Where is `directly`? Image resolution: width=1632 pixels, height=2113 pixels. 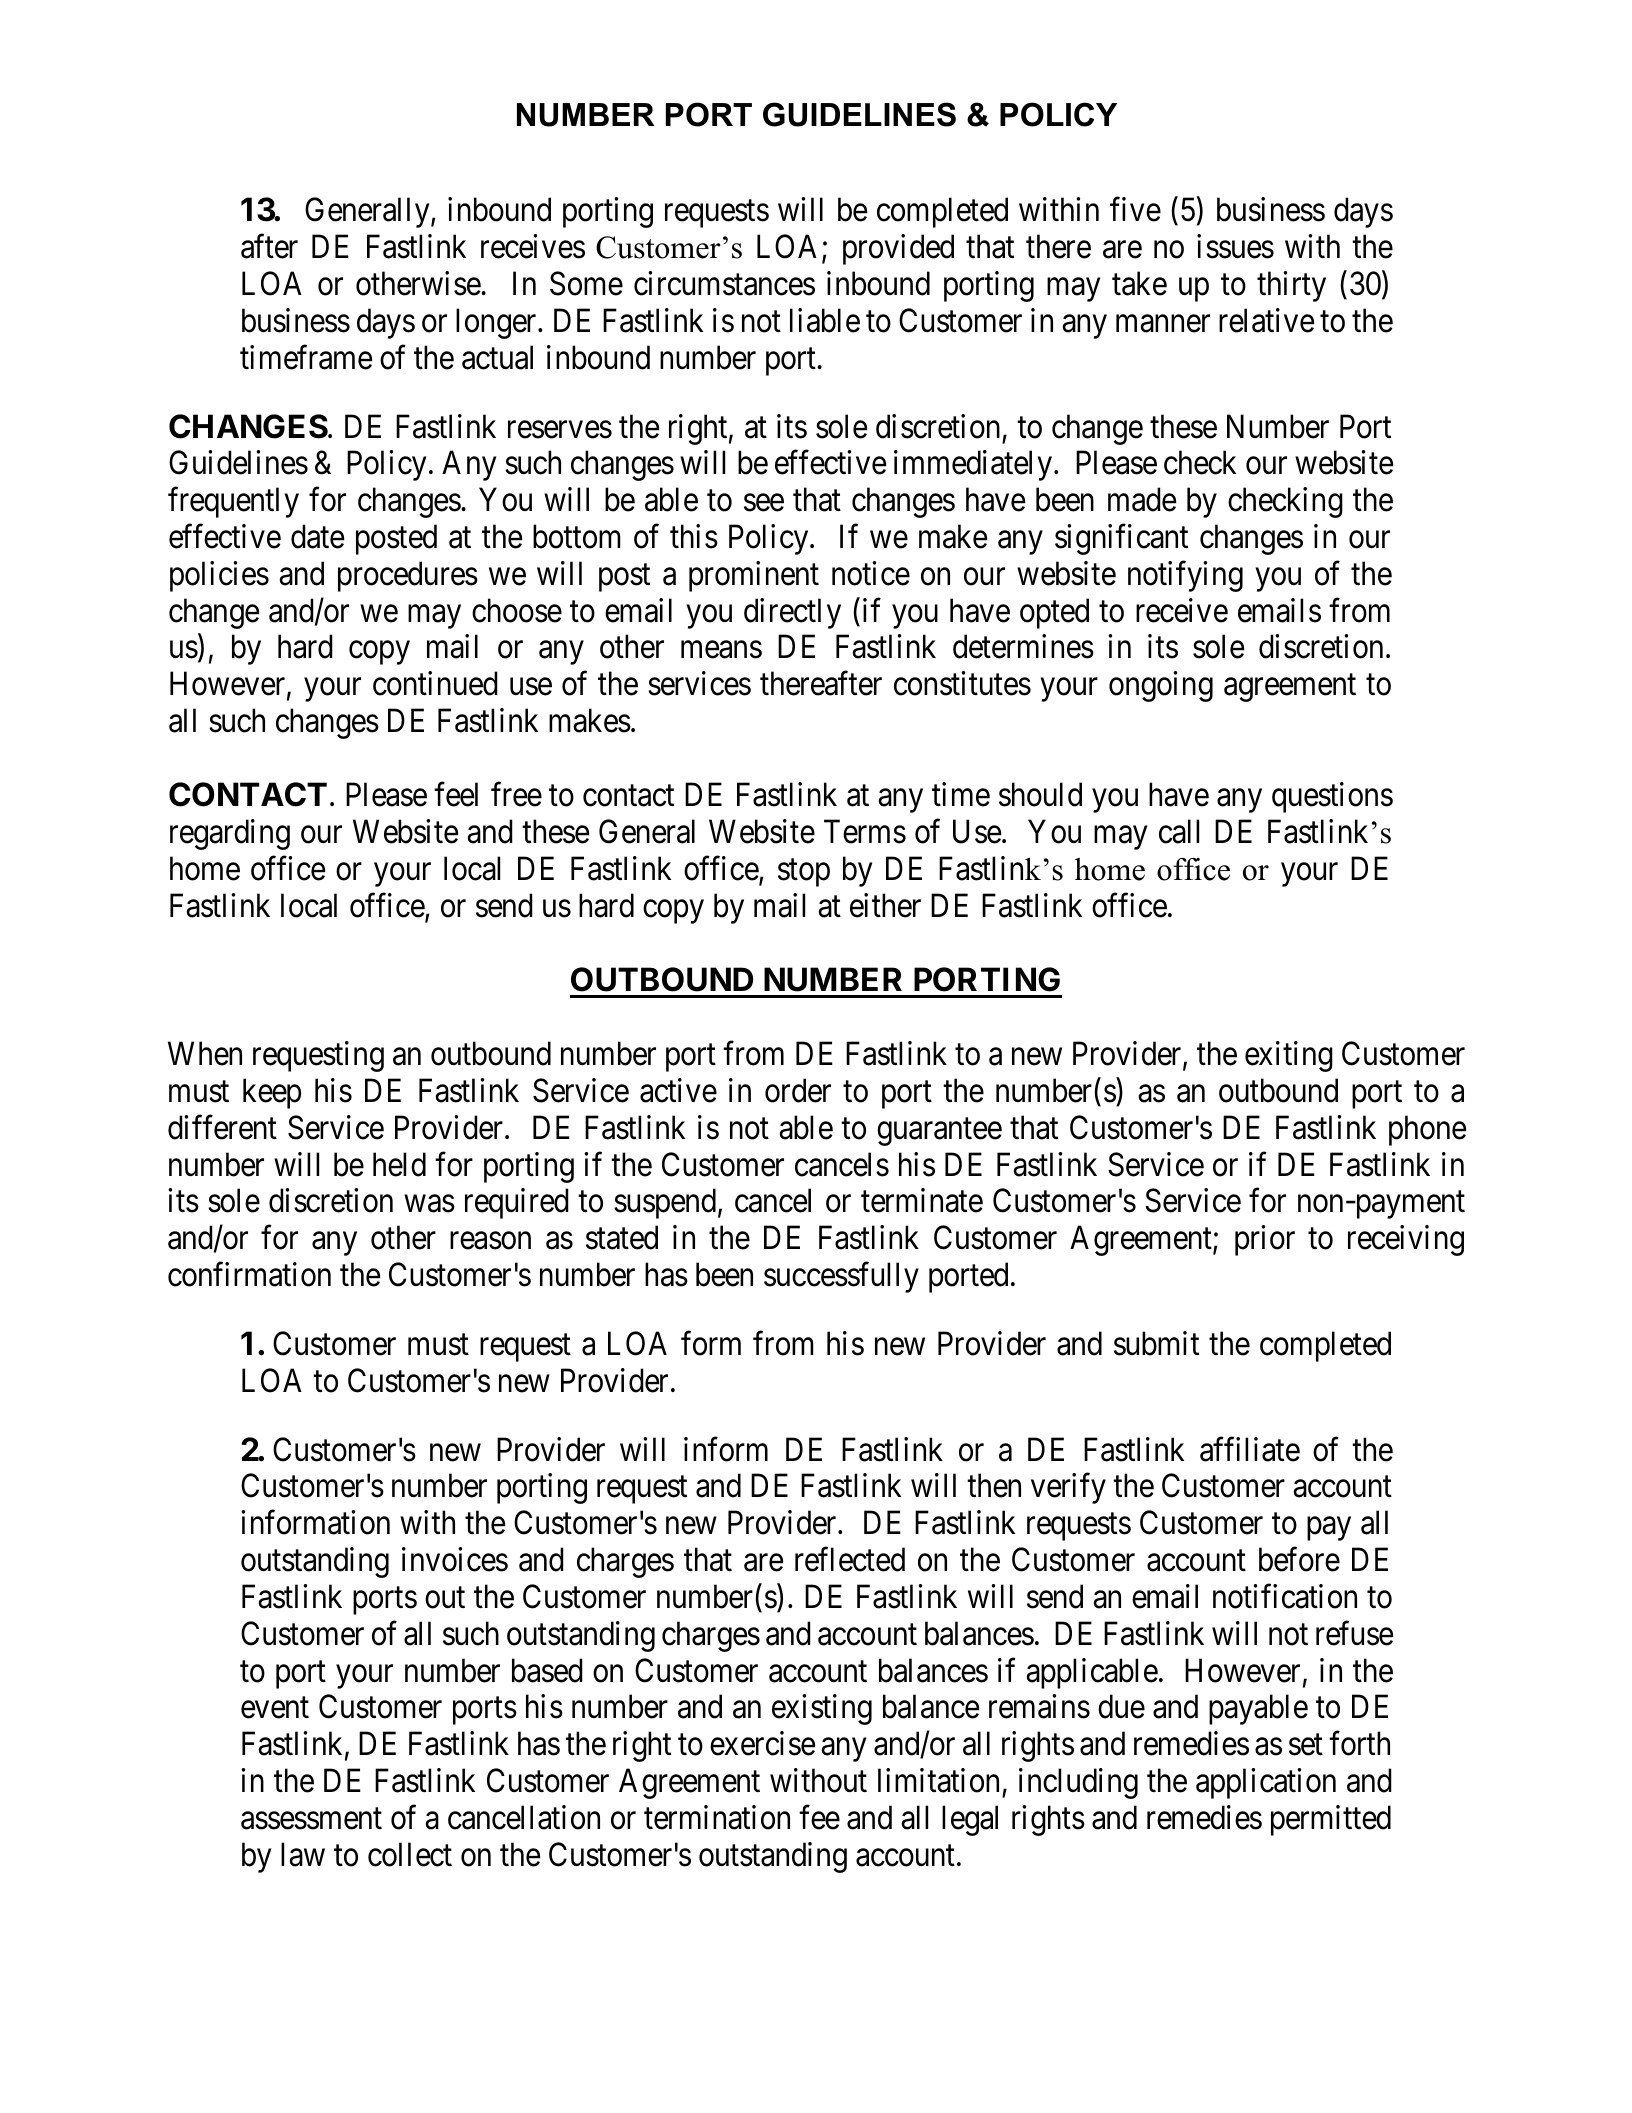
directly is located at coordinates (792, 613).
